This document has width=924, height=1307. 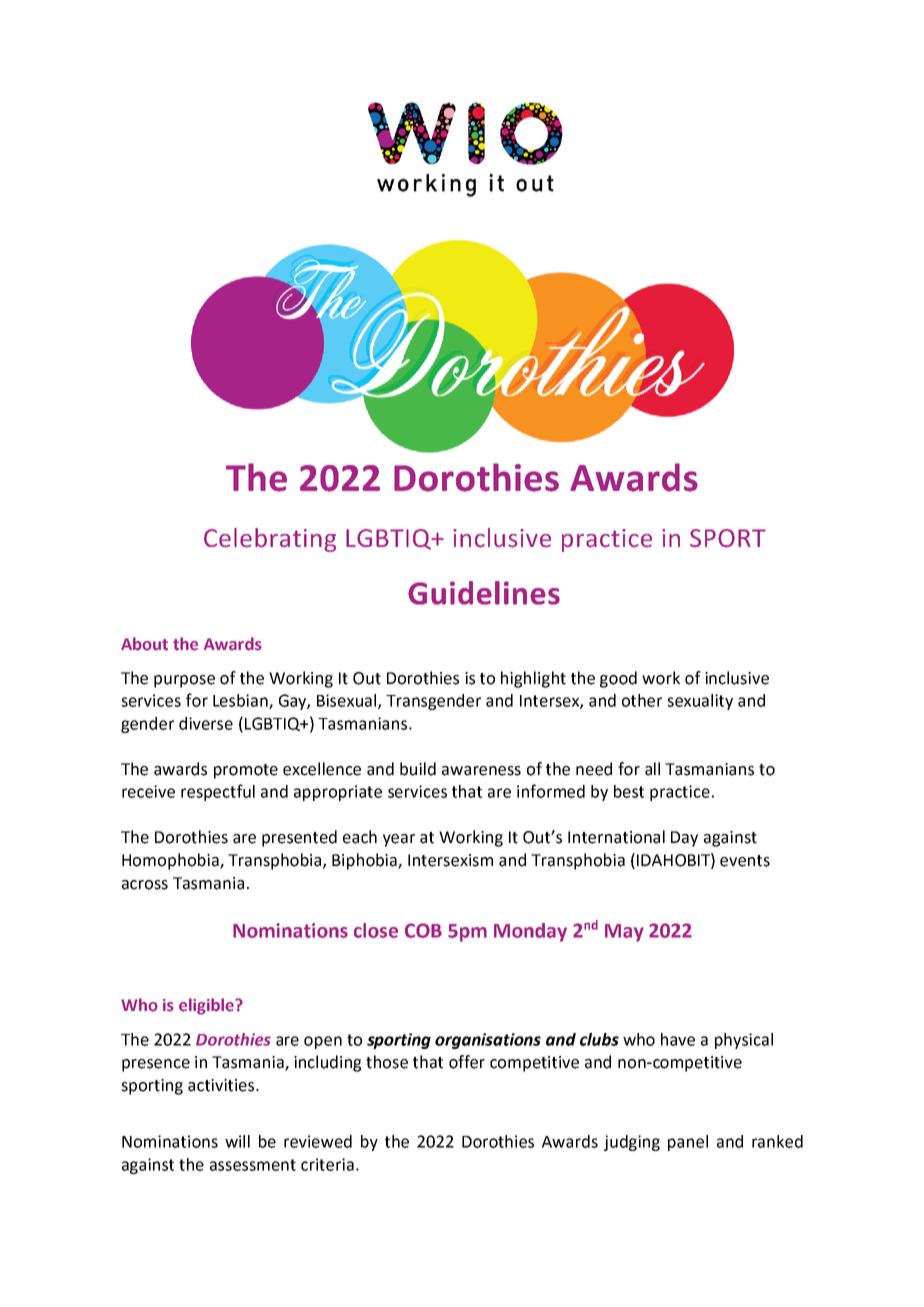 What do you see at coordinates (618, 679) in the document?
I see `good` at bounding box center [618, 679].
